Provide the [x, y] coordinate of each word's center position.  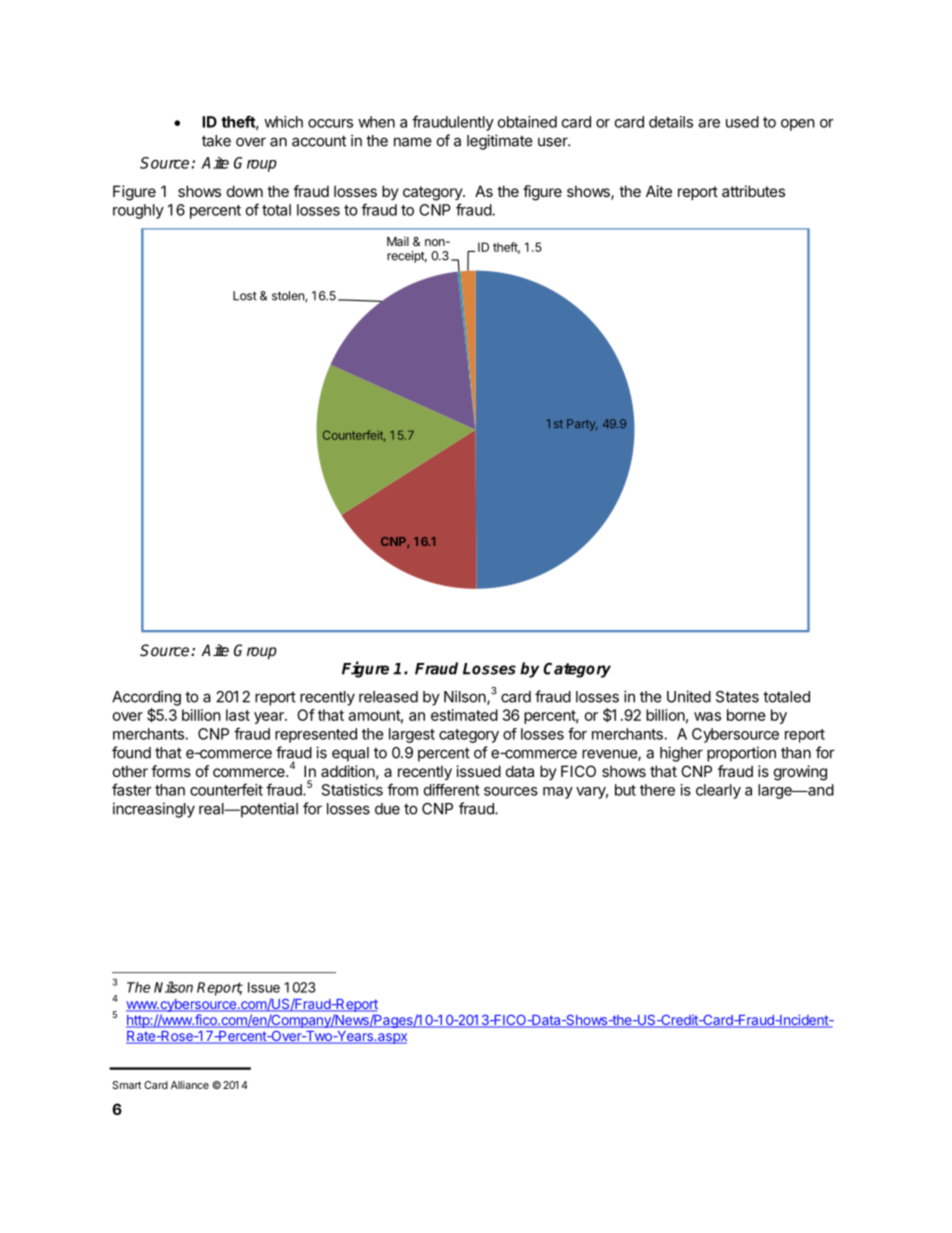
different [452, 790]
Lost [245, 296]
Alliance [190, 1085]
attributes [753, 191]
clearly [718, 791]
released [388, 697]
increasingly [154, 810]
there [657, 790]
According [146, 698]
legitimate [500, 142]
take [216, 141]
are [709, 123]
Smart [126, 1085]
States [737, 697]
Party [582, 425]
